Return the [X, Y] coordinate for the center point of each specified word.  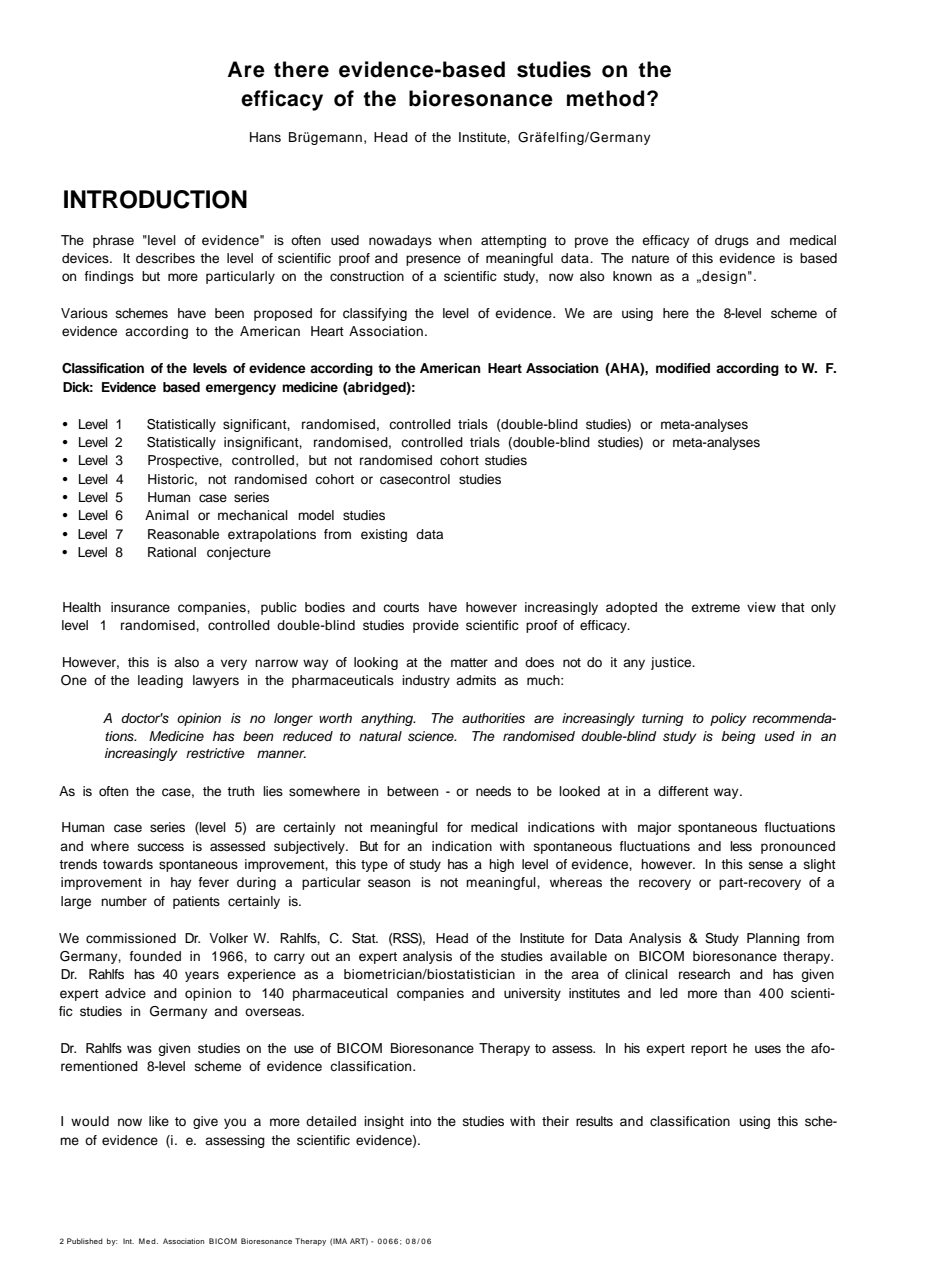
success [161, 847]
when [455, 240]
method [605, 98]
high [501, 865]
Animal [167, 515]
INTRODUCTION [155, 199]
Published [85, 1241]
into [421, 1121]
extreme [715, 607]
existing [384, 535]
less [741, 846]
